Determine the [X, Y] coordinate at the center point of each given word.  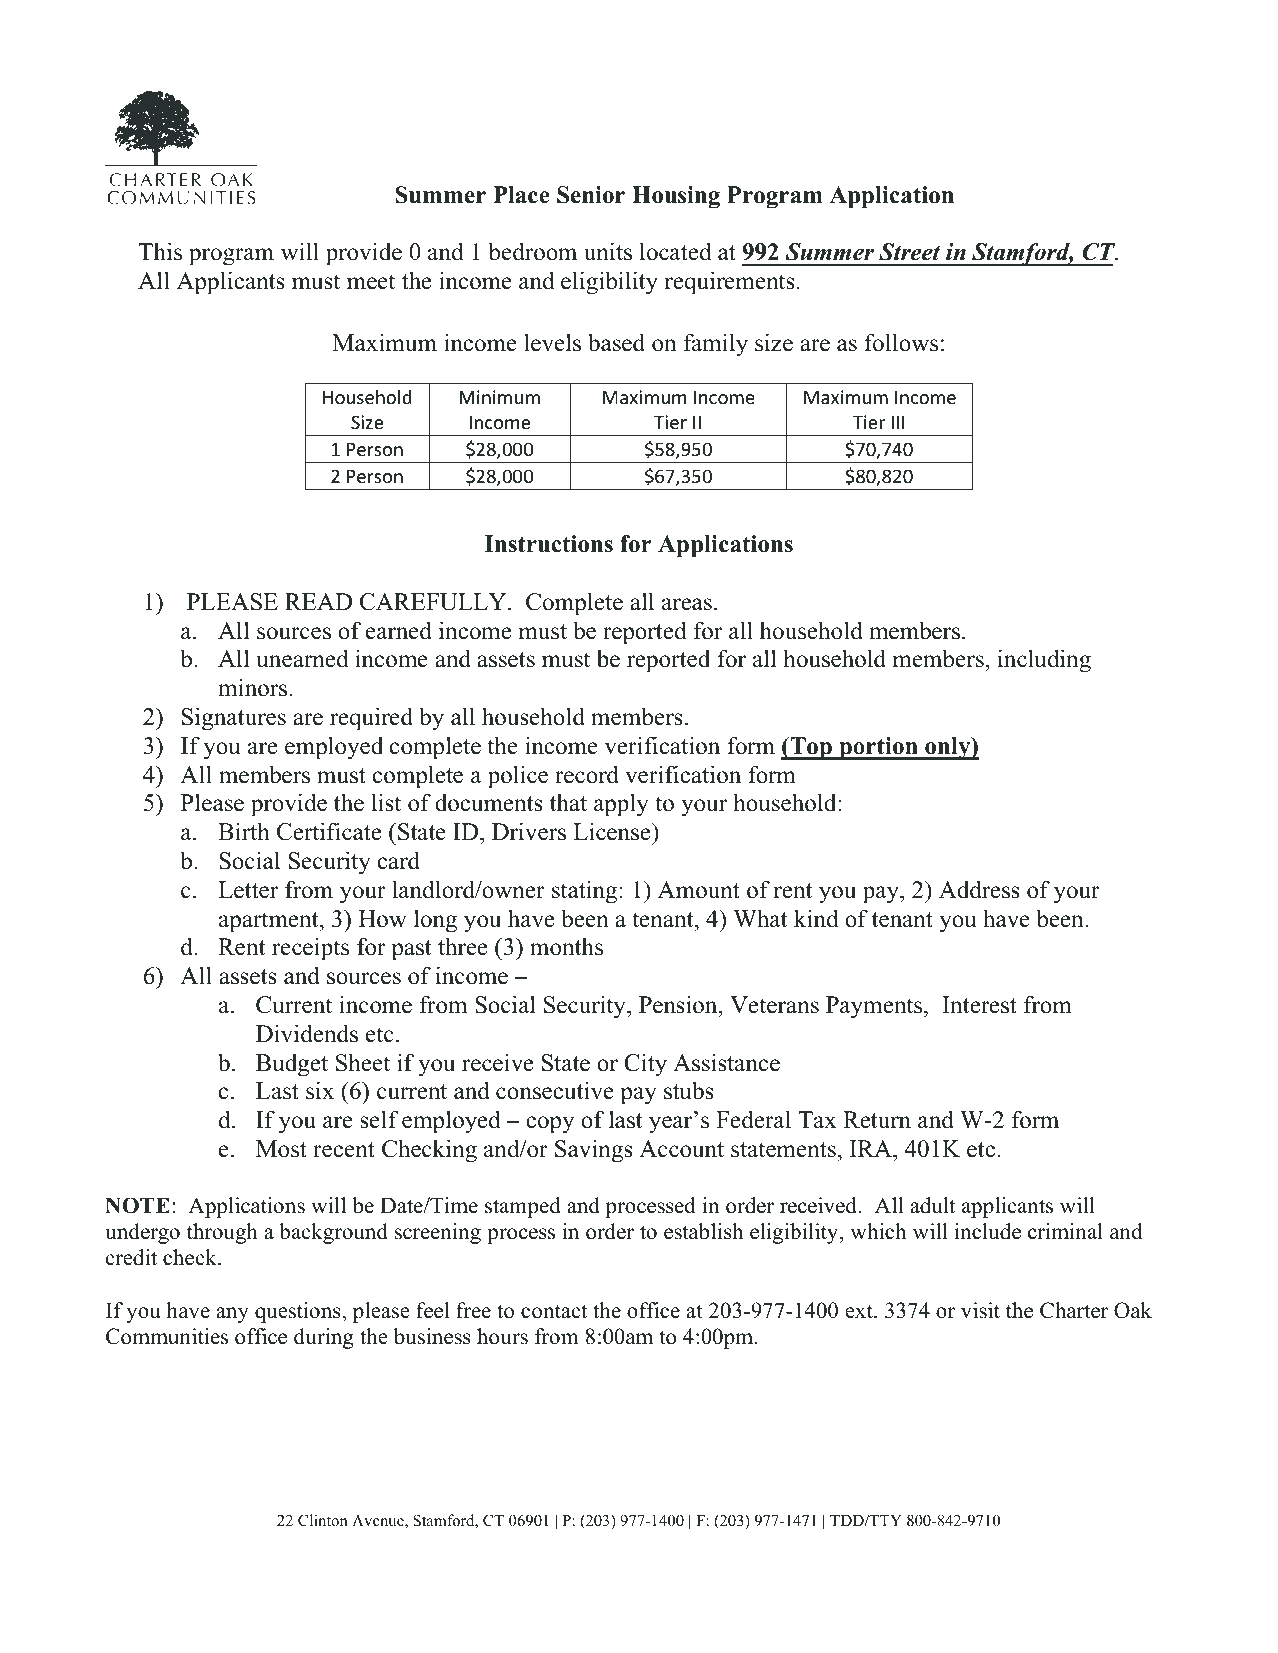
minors [254, 687]
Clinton [323, 1520]
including [1044, 661]
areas [687, 604]
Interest [979, 1005]
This [160, 251]
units [608, 251]
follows [901, 342]
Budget [292, 1065]
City [645, 1065]
